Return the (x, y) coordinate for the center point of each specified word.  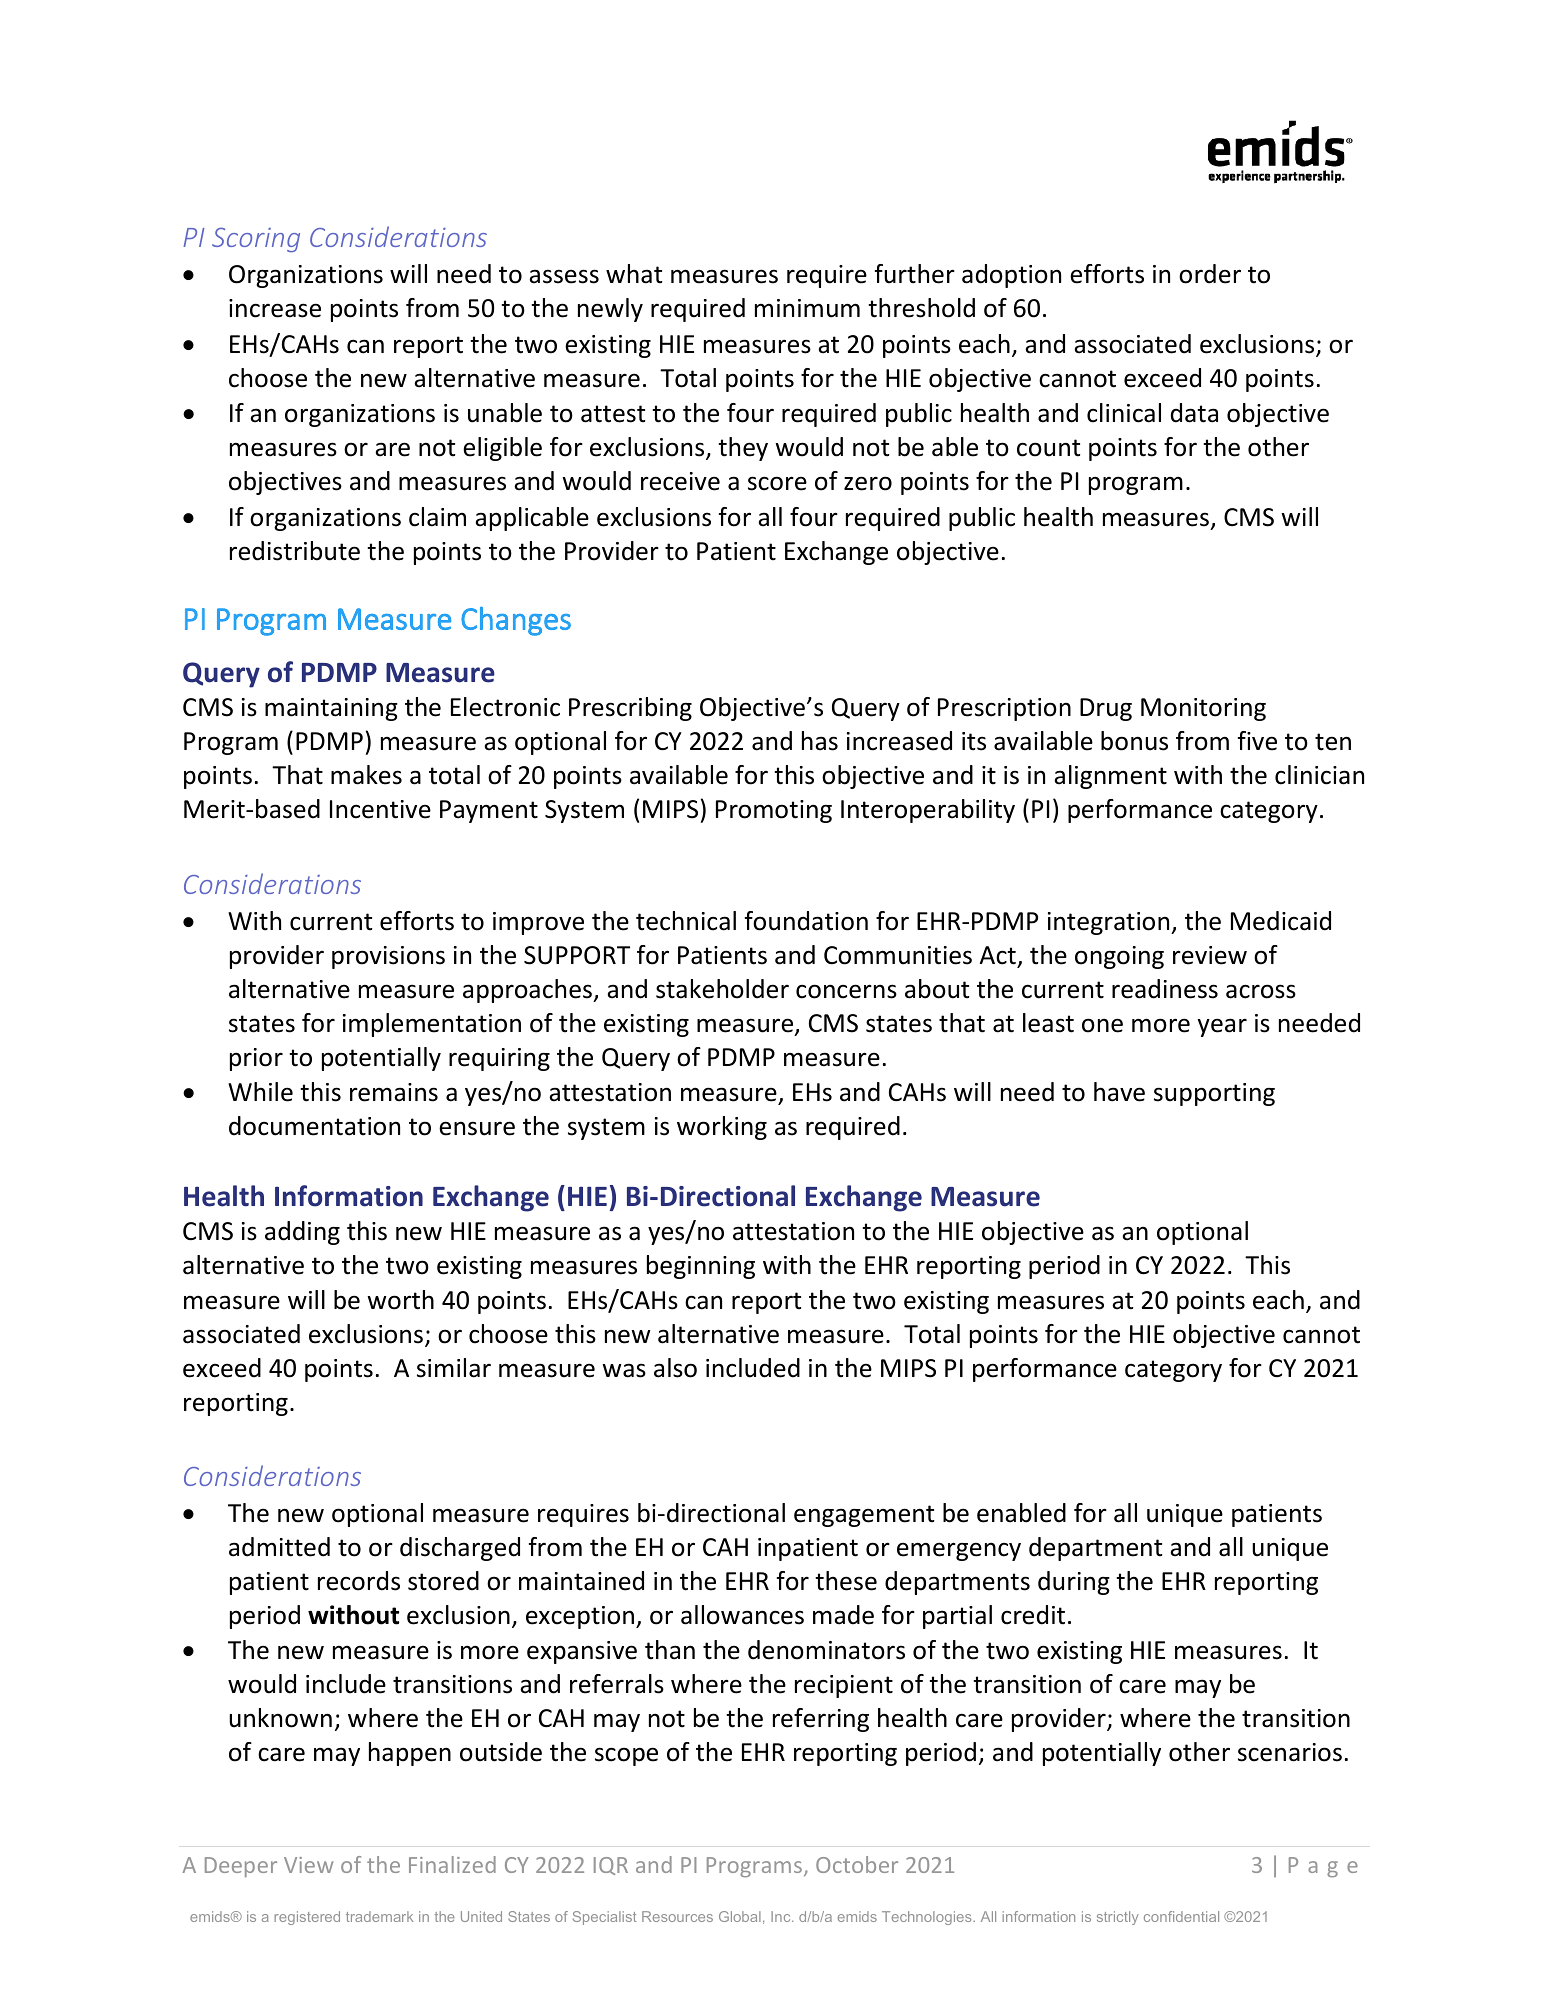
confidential (1181, 1916)
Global (740, 1916)
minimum (807, 308)
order (1210, 274)
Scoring (256, 239)
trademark (379, 1916)
